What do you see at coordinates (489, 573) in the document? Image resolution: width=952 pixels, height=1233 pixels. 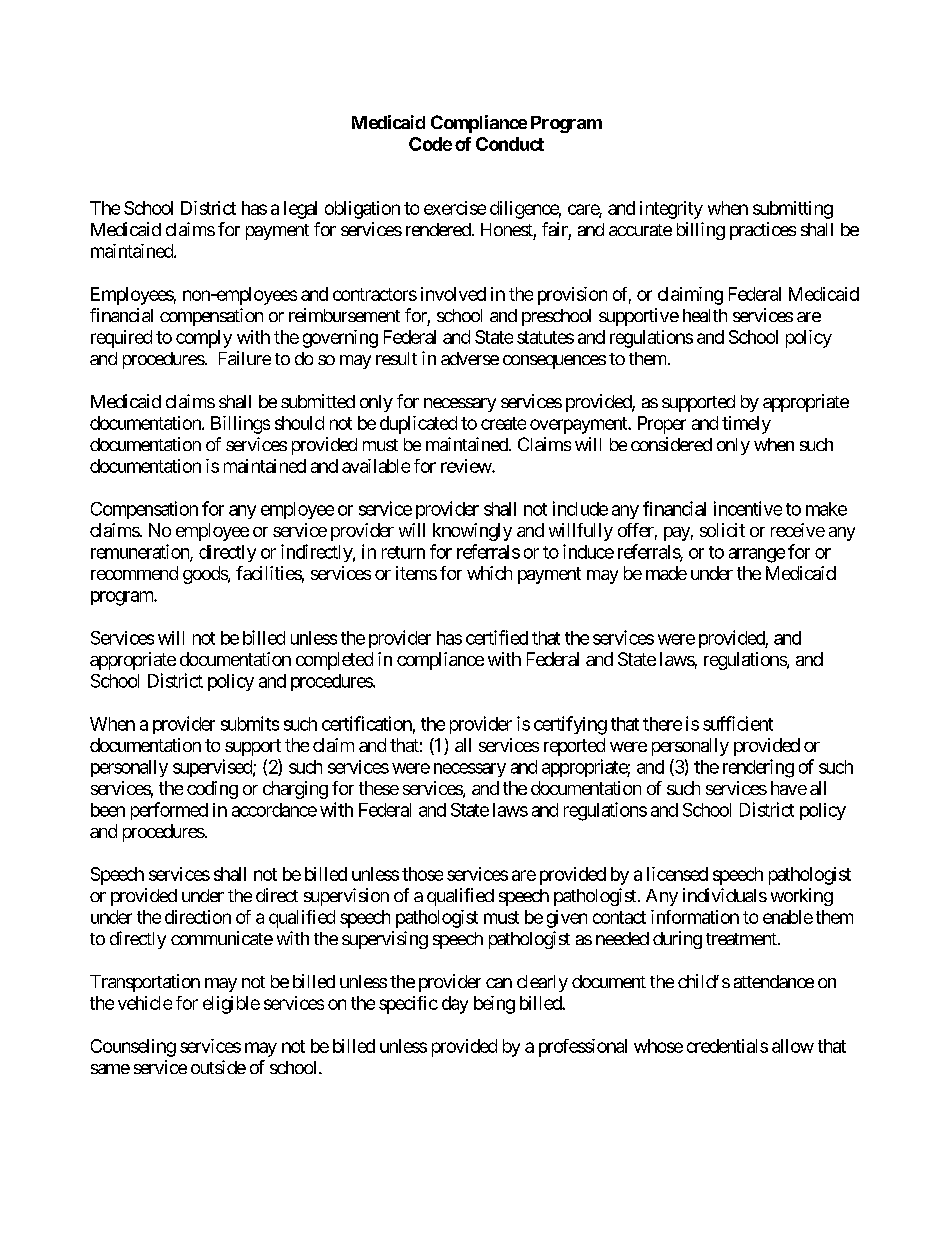 I see `which` at bounding box center [489, 573].
